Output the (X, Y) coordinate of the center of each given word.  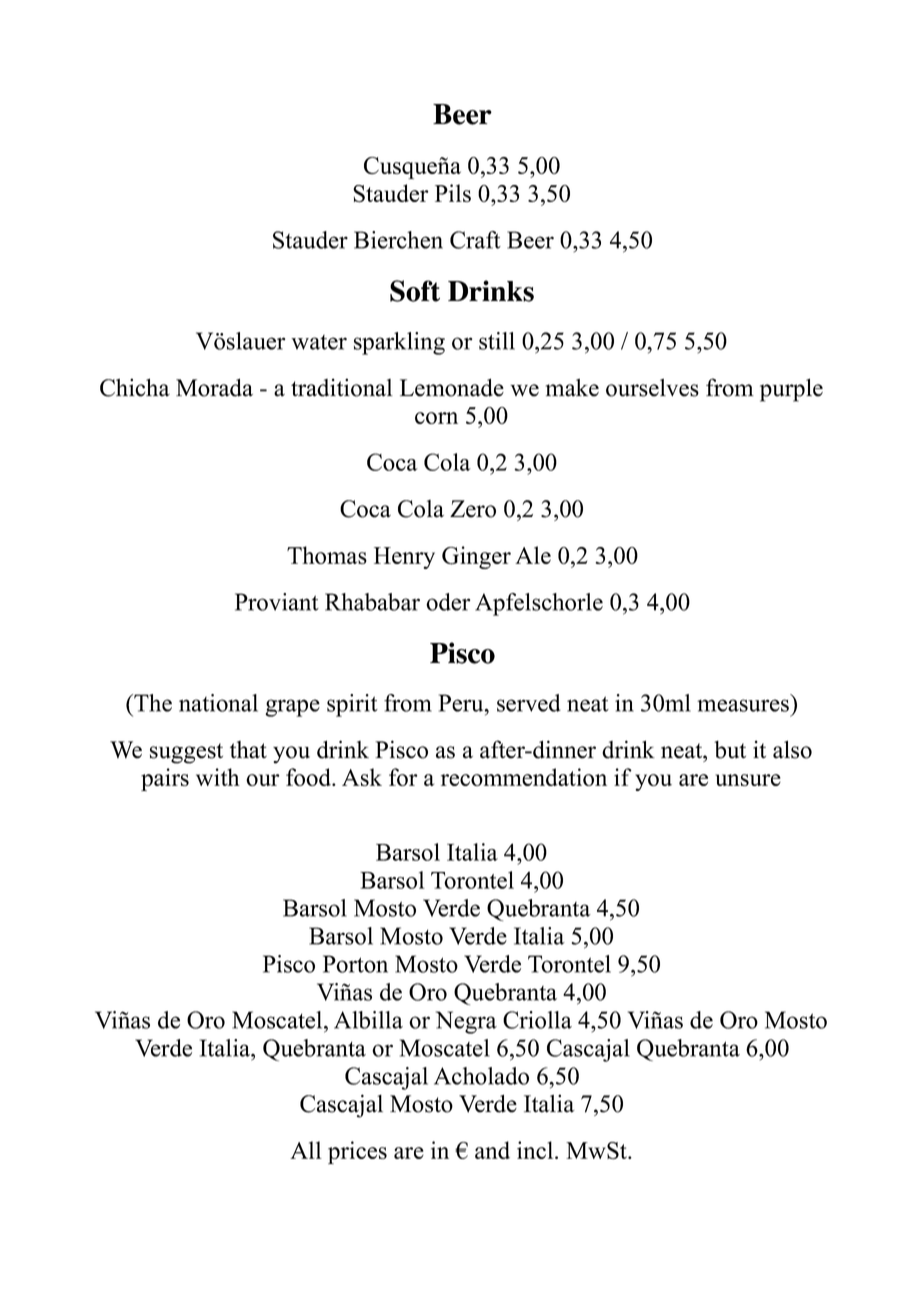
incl (536, 1150)
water (319, 342)
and (492, 1150)
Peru (462, 703)
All (306, 1150)
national (218, 703)
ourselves (652, 388)
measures (743, 705)
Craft (475, 240)
